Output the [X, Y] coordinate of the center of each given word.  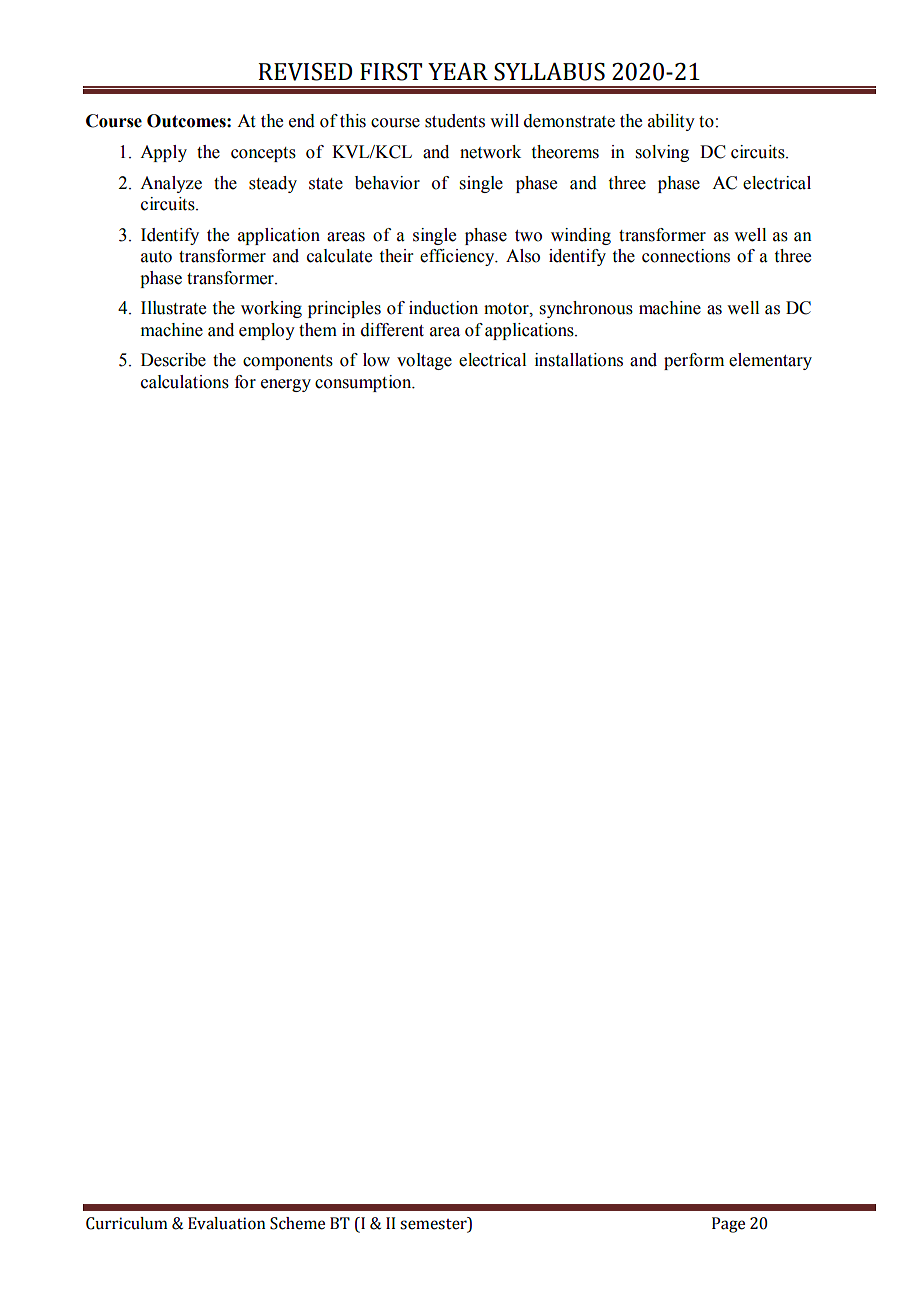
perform [694, 361]
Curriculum [127, 1223]
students [455, 121]
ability [671, 122]
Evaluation [226, 1223]
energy [286, 385]
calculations [185, 382]
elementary [770, 361]
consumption [364, 383]
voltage [424, 361]
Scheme [297, 1223]
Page [728, 1225]
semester [434, 1223]
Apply [163, 153]
